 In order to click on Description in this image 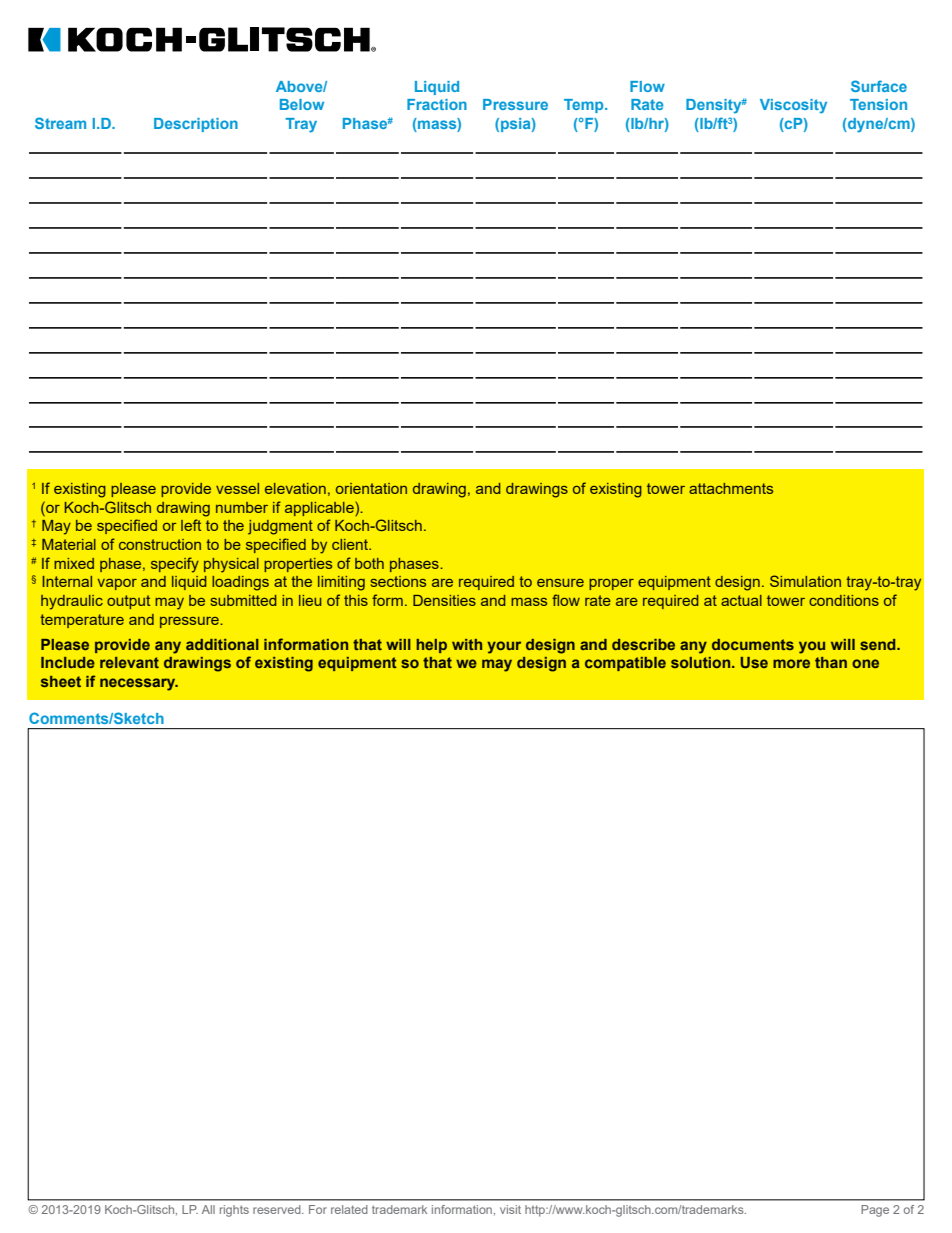, I will do `click(196, 125)`.
